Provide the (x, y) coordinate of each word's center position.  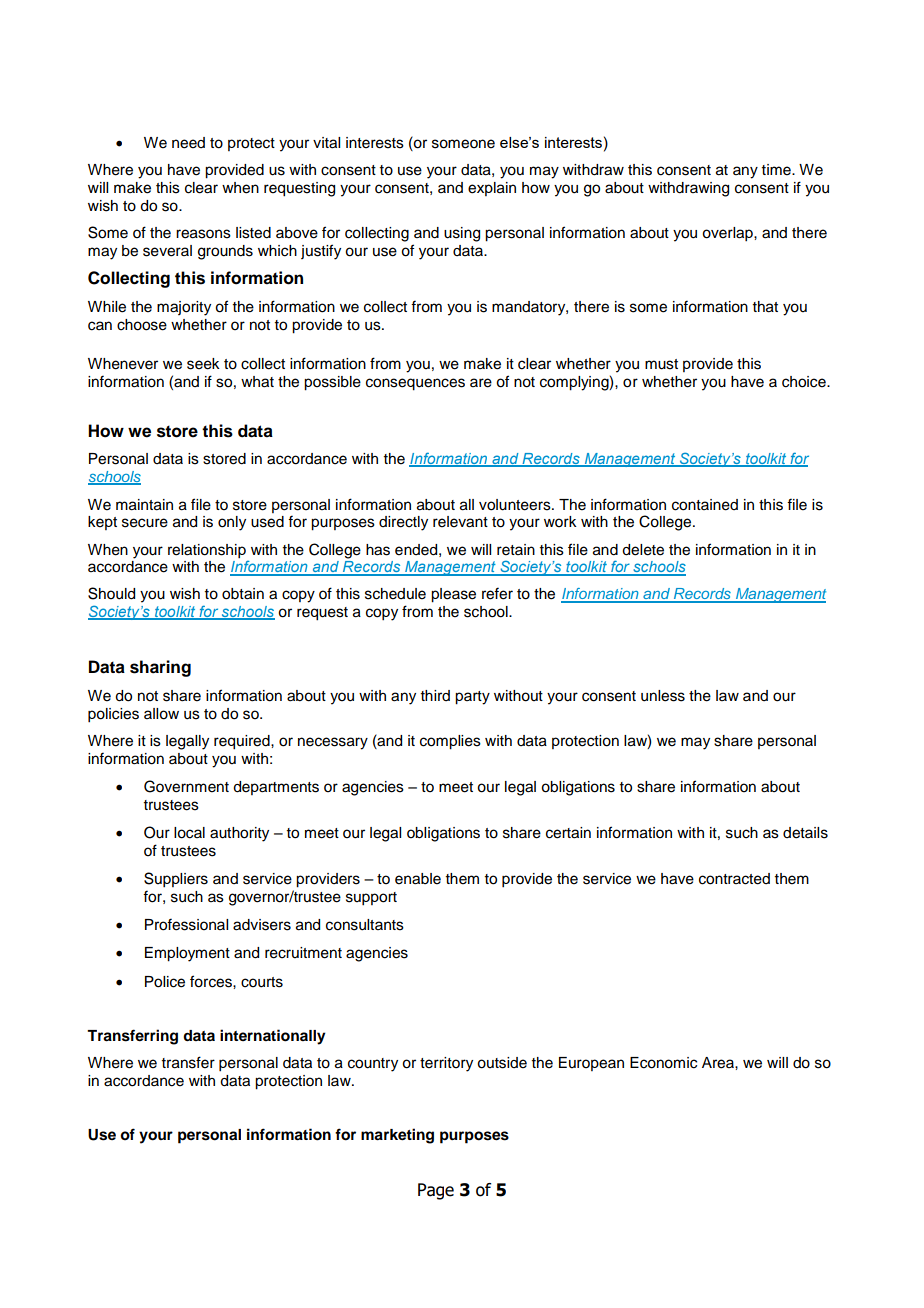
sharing (160, 668)
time (777, 170)
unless (663, 696)
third (435, 695)
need (188, 143)
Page (436, 1191)
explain (492, 189)
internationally (273, 1037)
